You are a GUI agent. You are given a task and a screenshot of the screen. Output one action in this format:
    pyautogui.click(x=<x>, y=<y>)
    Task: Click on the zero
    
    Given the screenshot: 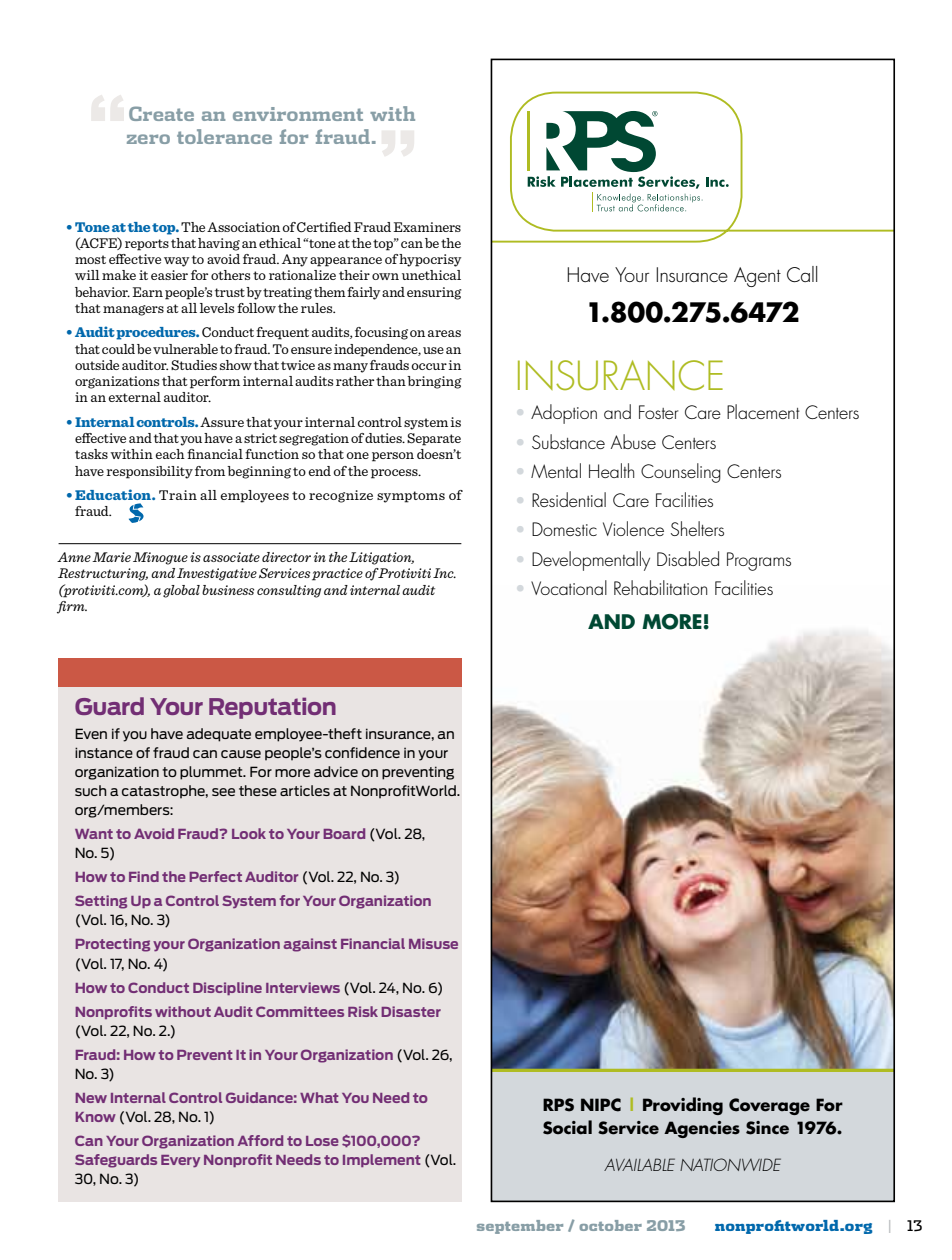 What is the action you would take?
    pyautogui.click(x=148, y=139)
